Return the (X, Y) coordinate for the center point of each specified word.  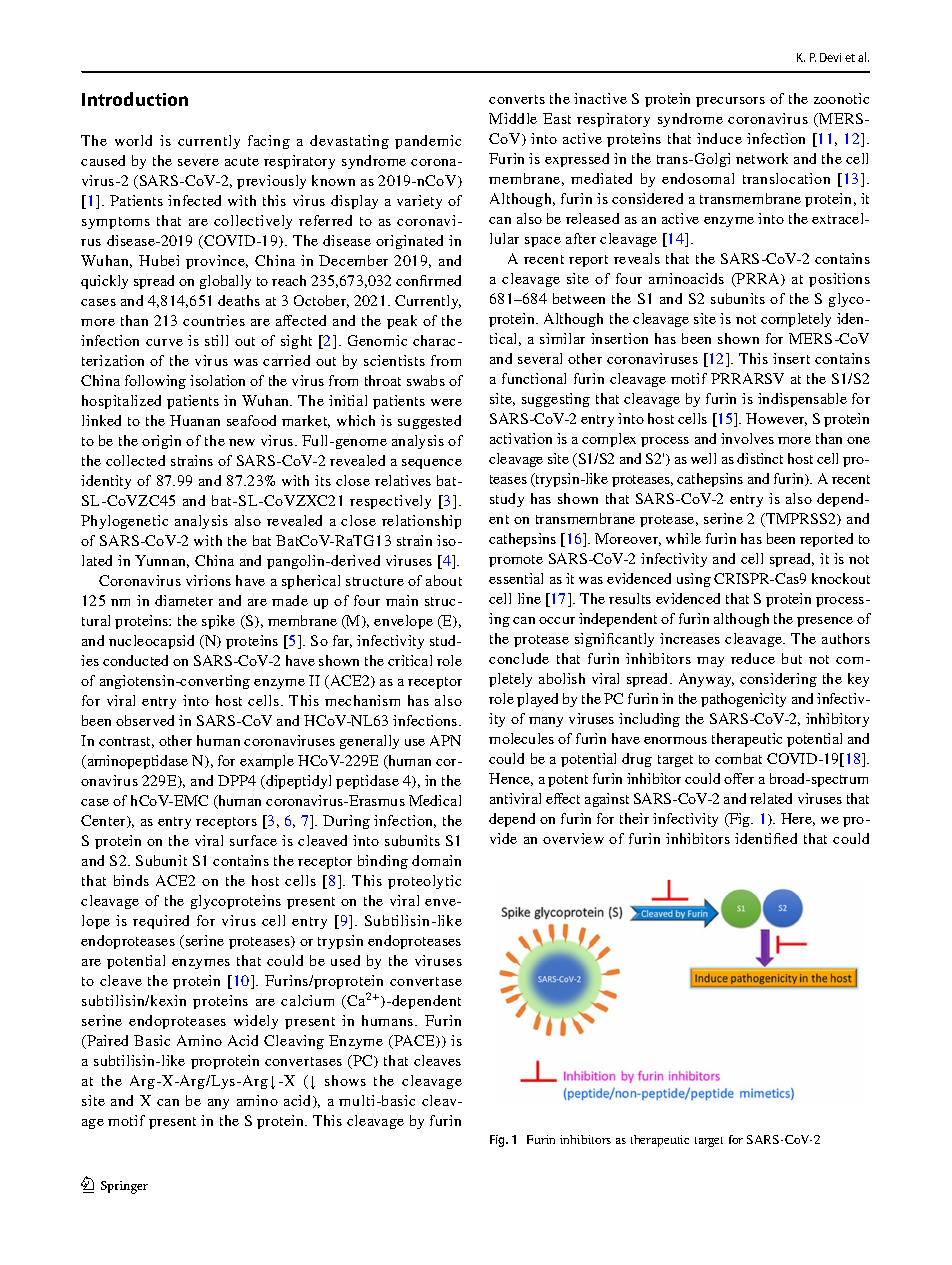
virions (208, 580)
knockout (841, 578)
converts (517, 99)
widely (256, 1022)
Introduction (135, 99)
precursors (730, 102)
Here (798, 819)
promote (516, 561)
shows (345, 1080)
